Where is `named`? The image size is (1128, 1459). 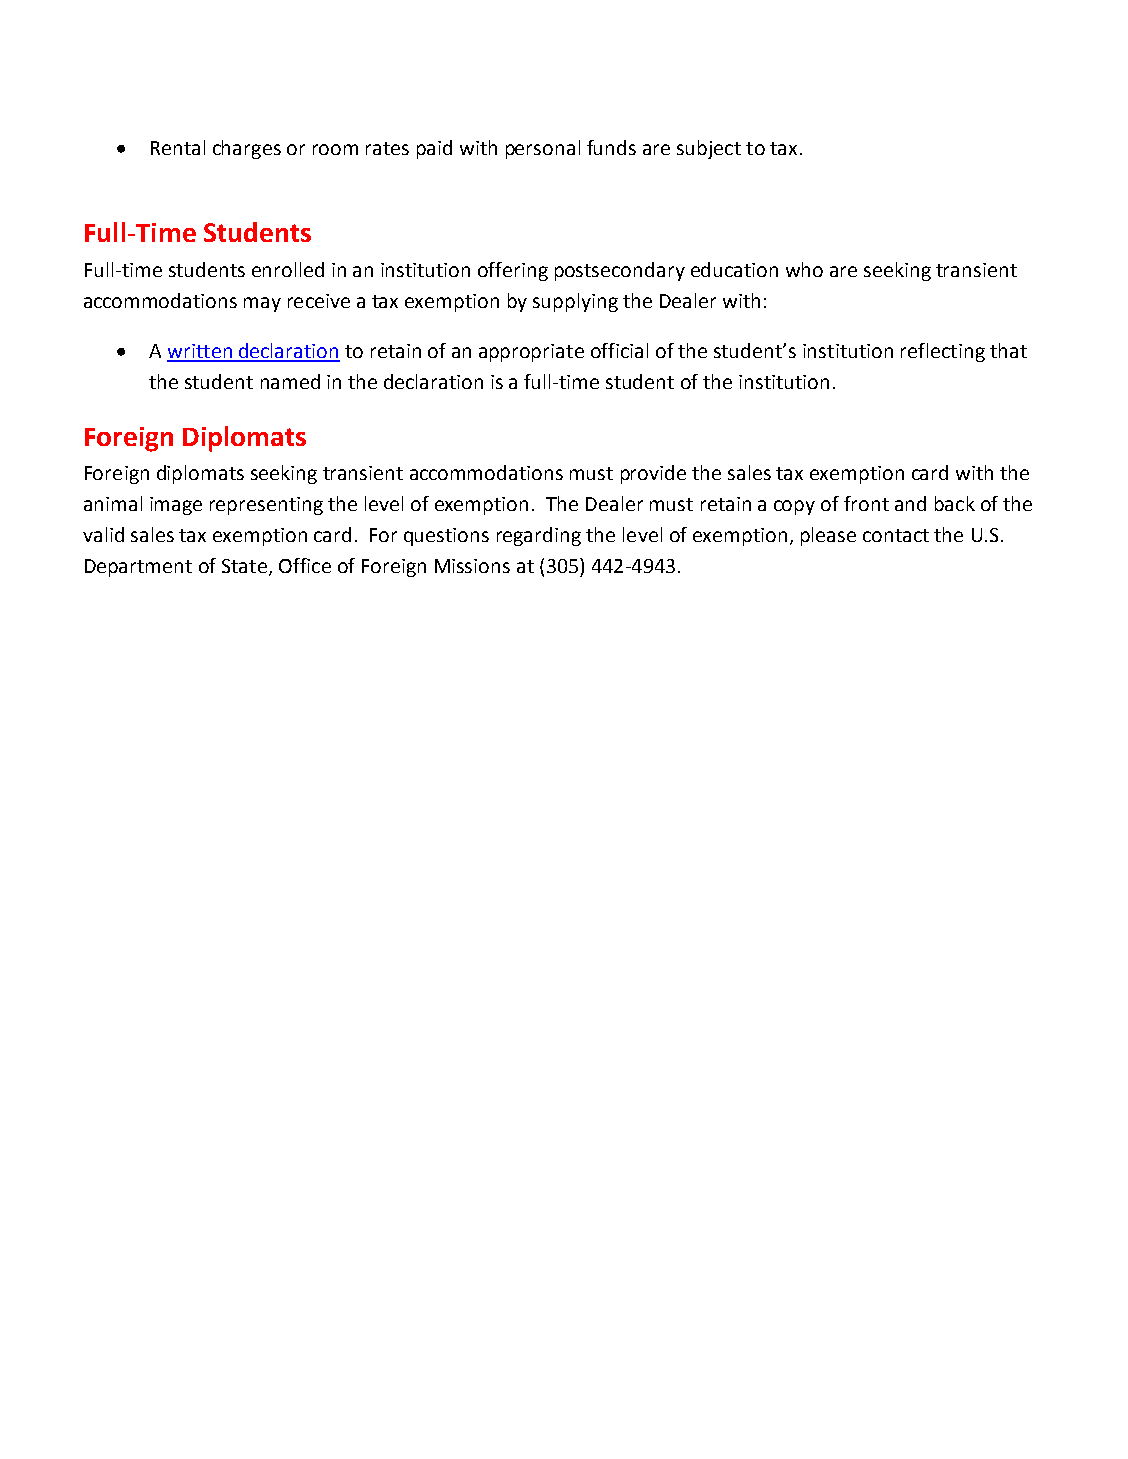 named is located at coordinates (290, 381).
